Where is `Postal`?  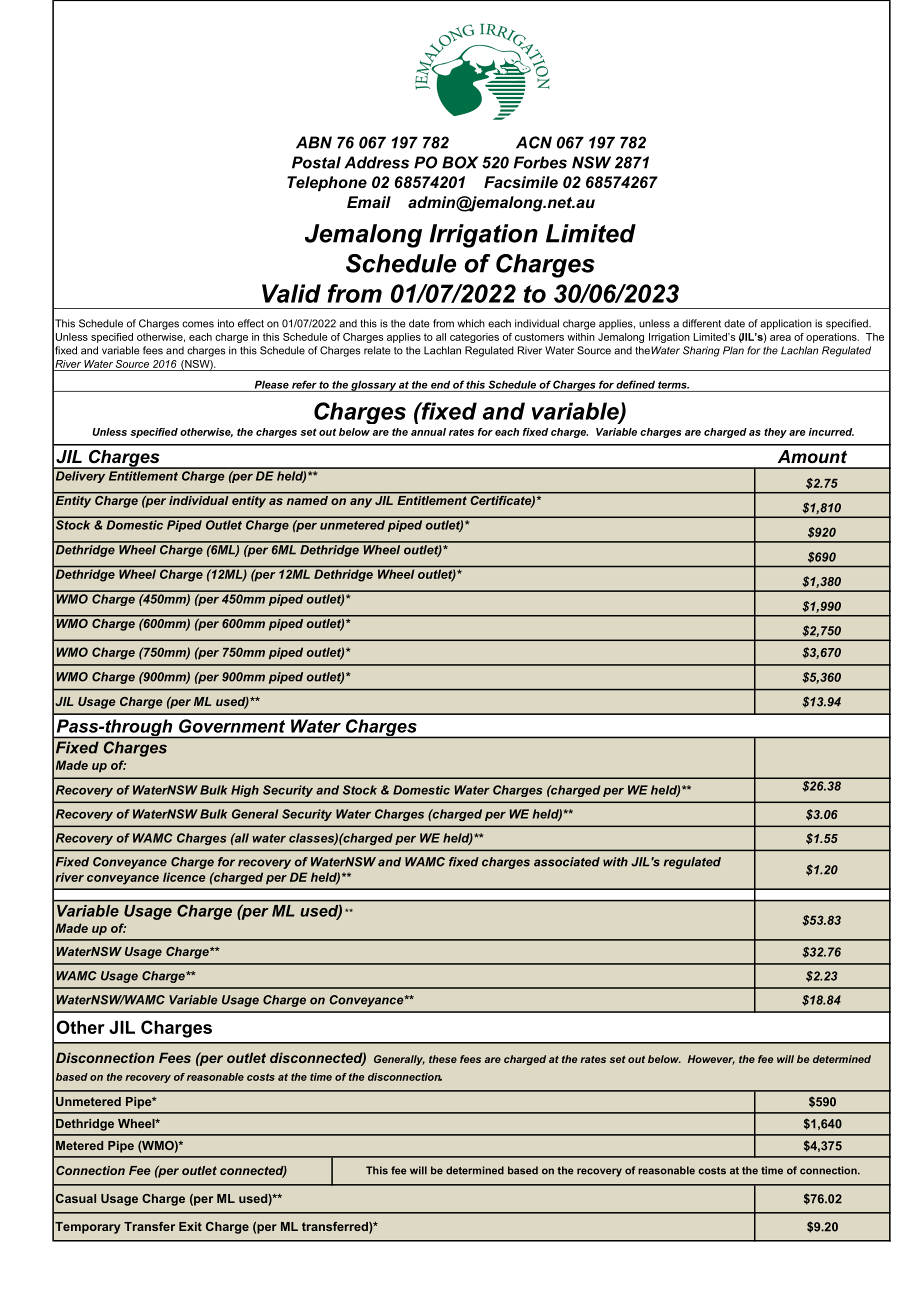 Postal is located at coordinates (316, 162).
